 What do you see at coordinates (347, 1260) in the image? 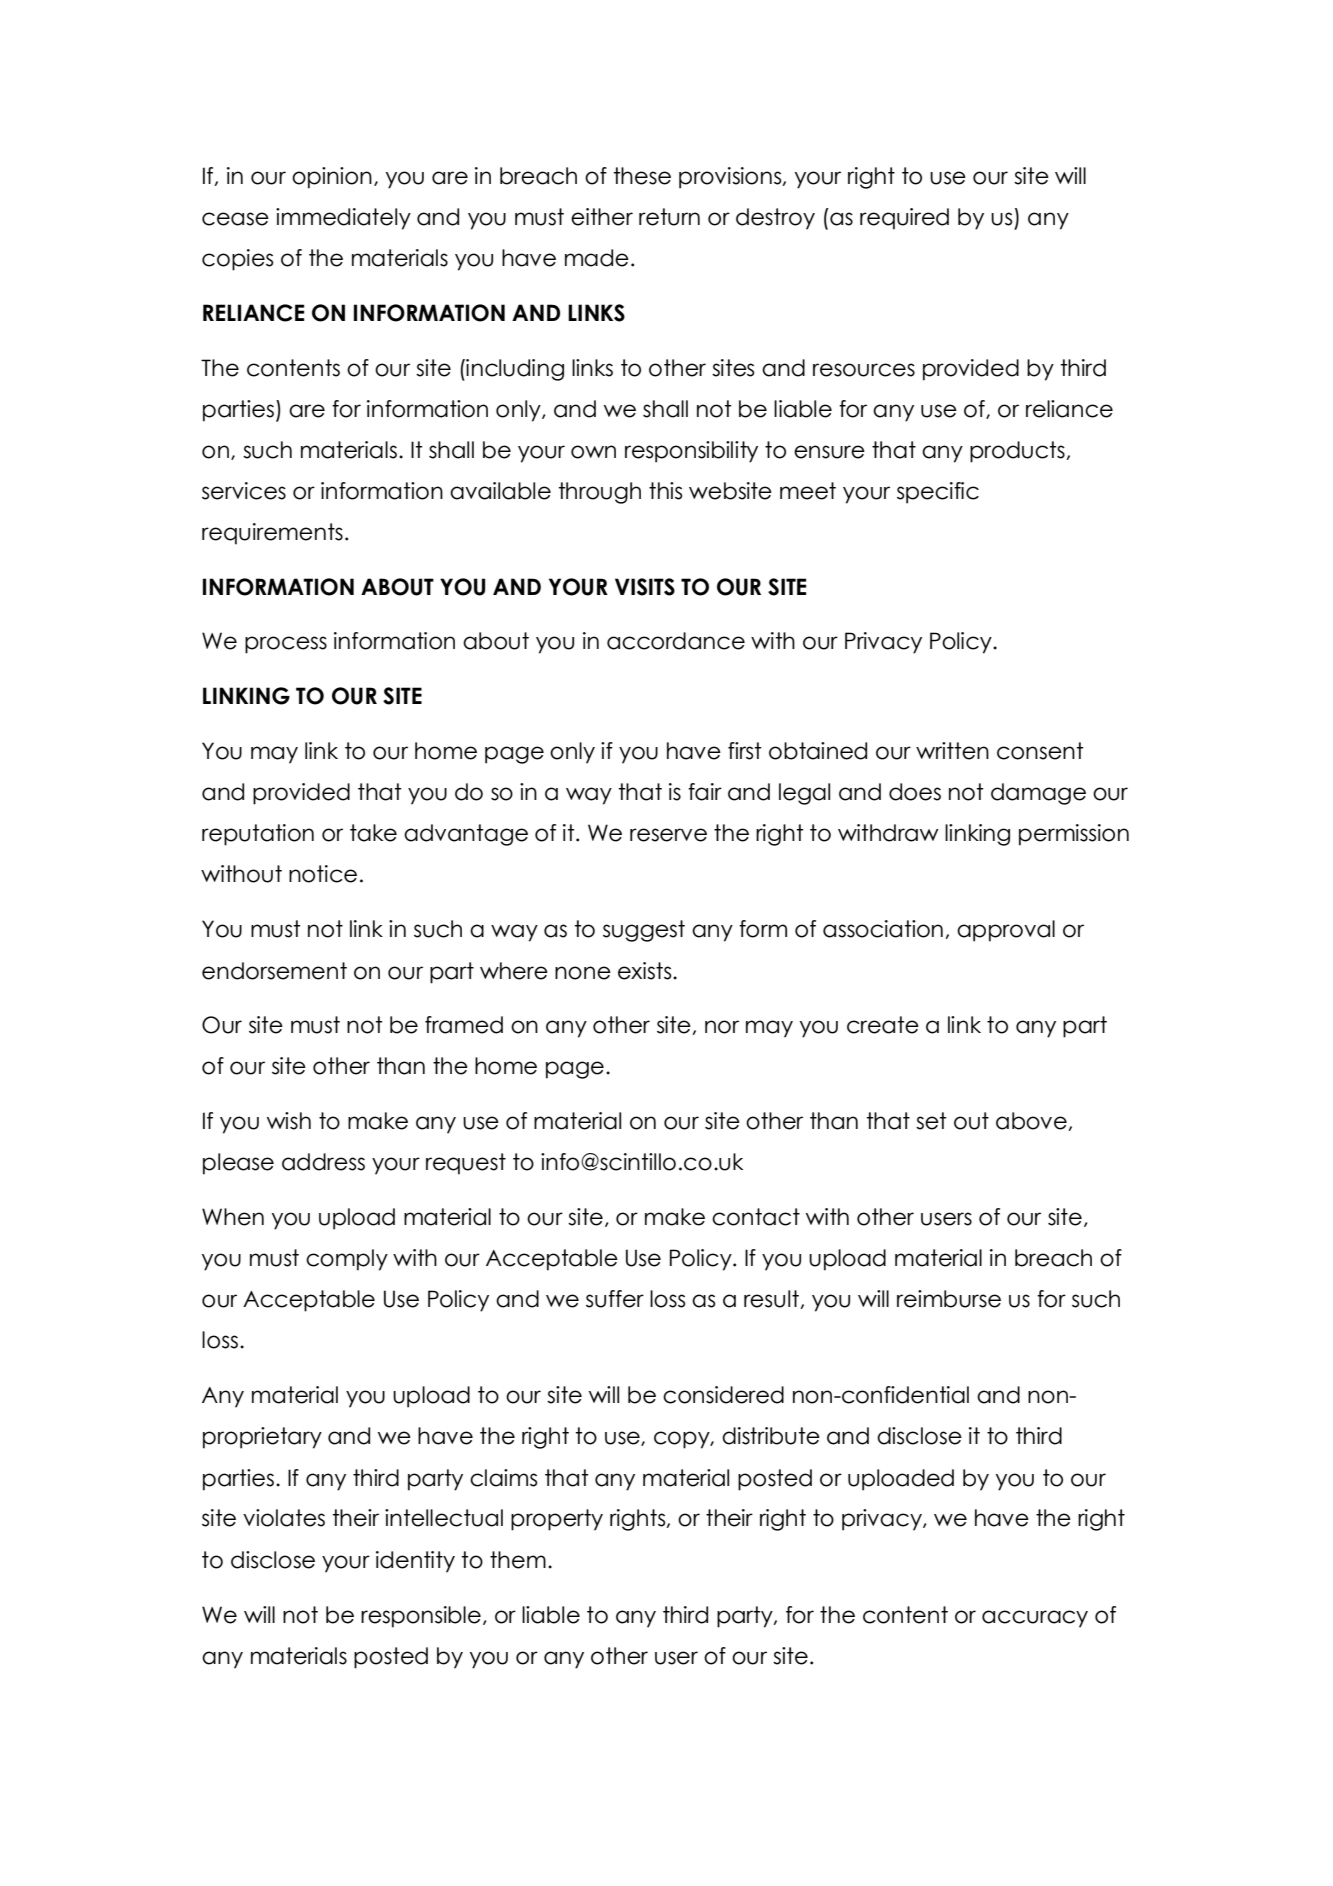
I see `comply` at bounding box center [347, 1260].
